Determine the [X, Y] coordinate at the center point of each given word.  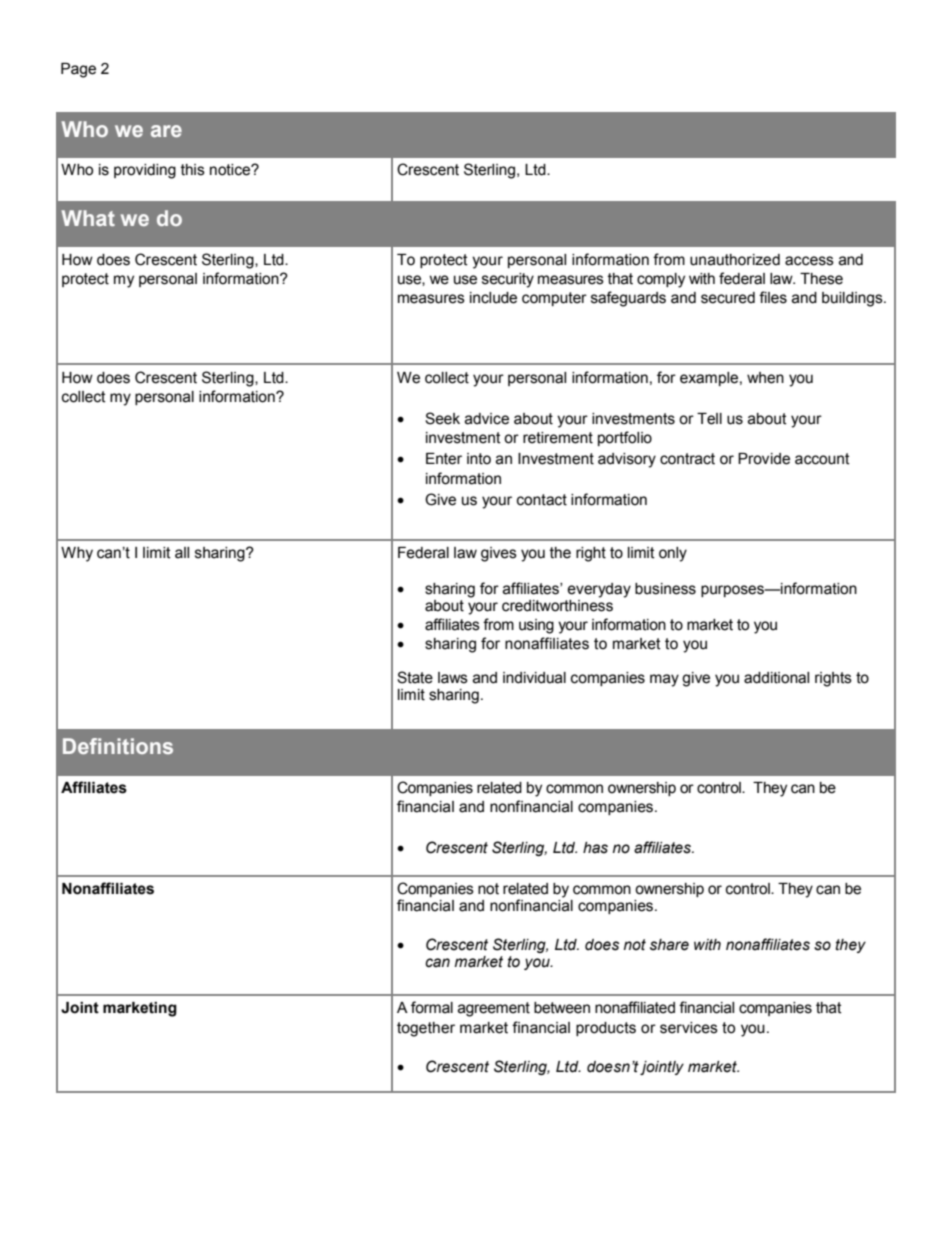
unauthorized [735, 260]
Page [78, 70]
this [193, 170]
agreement [494, 1009]
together [426, 1029]
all [182, 553]
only [673, 554]
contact [542, 500]
